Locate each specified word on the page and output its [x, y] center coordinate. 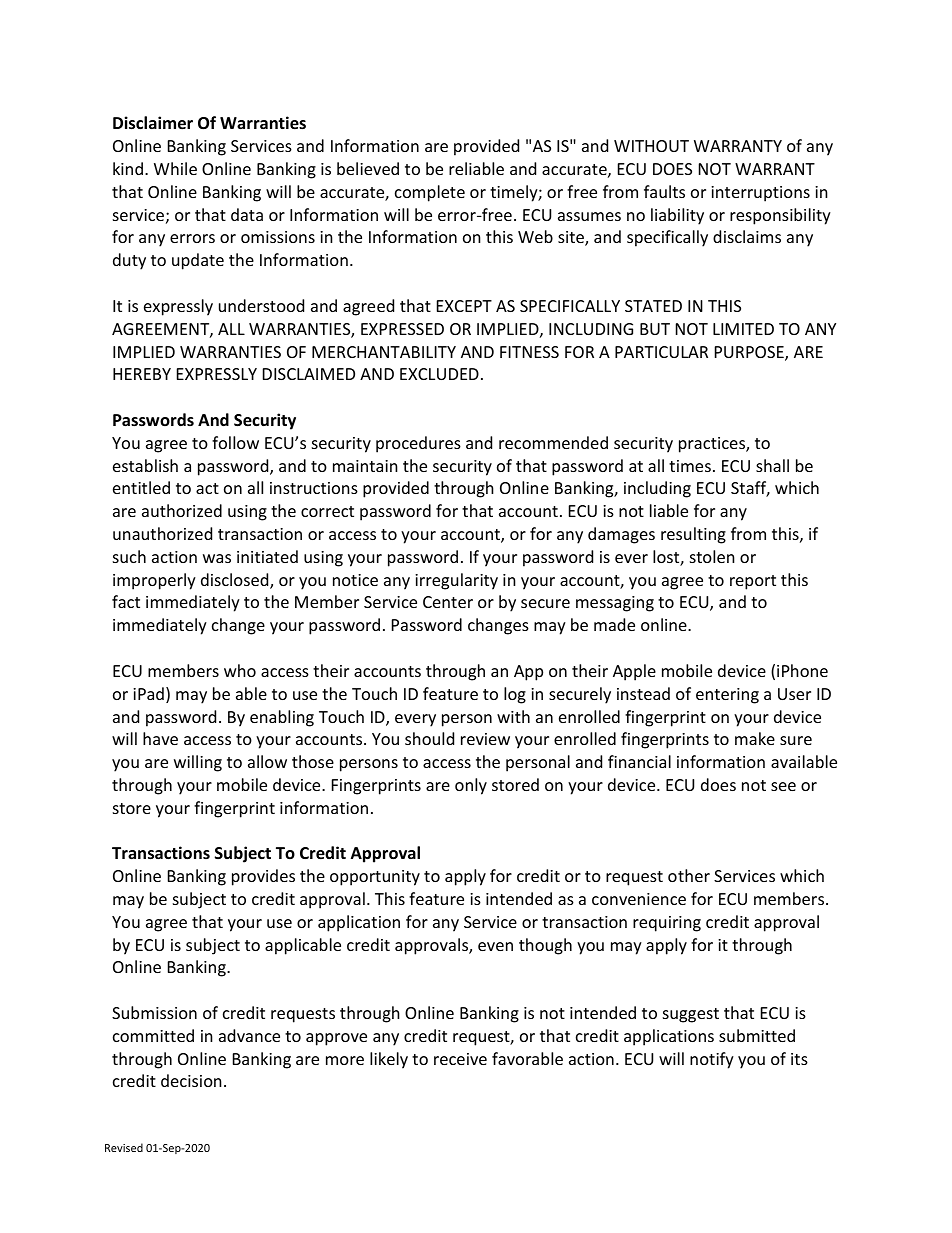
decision [191, 1080]
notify [712, 1060]
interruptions [760, 194]
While [175, 168]
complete [430, 193]
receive [460, 1059]
